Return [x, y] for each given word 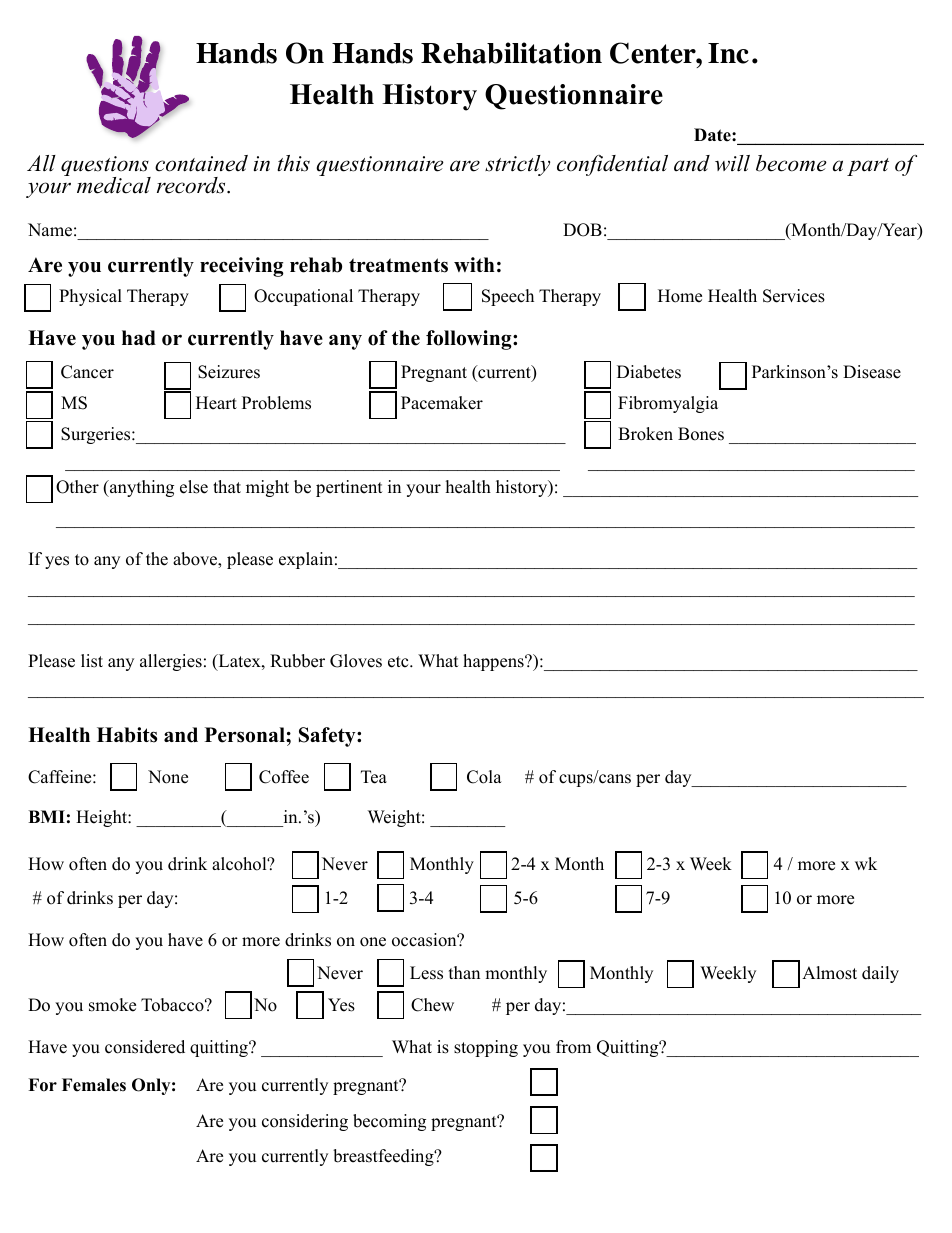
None [168, 777]
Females [94, 1085]
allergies [171, 662]
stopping [486, 1048]
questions [106, 167]
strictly [517, 165]
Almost [829, 973]
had [139, 338]
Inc [728, 53]
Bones [701, 434]
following [470, 340]
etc [399, 662]
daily [880, 974]
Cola [484, 777]
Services [794, 296]
